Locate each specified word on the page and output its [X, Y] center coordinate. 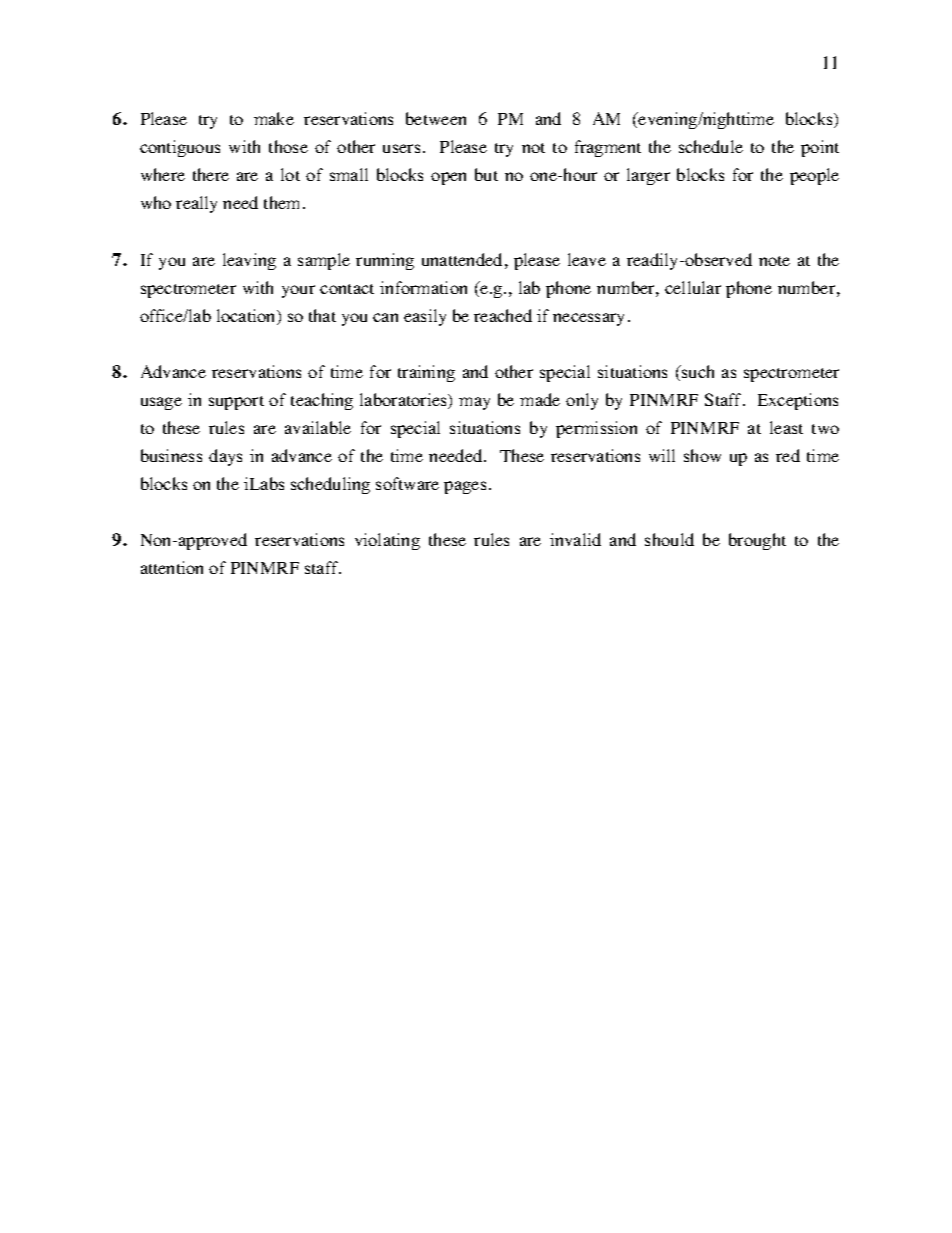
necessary [588, 319]
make [274, 118]
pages [465, 487]
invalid [575, 539]
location [247, 317]
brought [757, 541]
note [774, 261]
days [225, 457]
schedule [711, 146]
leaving [249, 261]
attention [172, 567]
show [702, 455]
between [436, 118]
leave [587, 259]
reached [503, 315]
